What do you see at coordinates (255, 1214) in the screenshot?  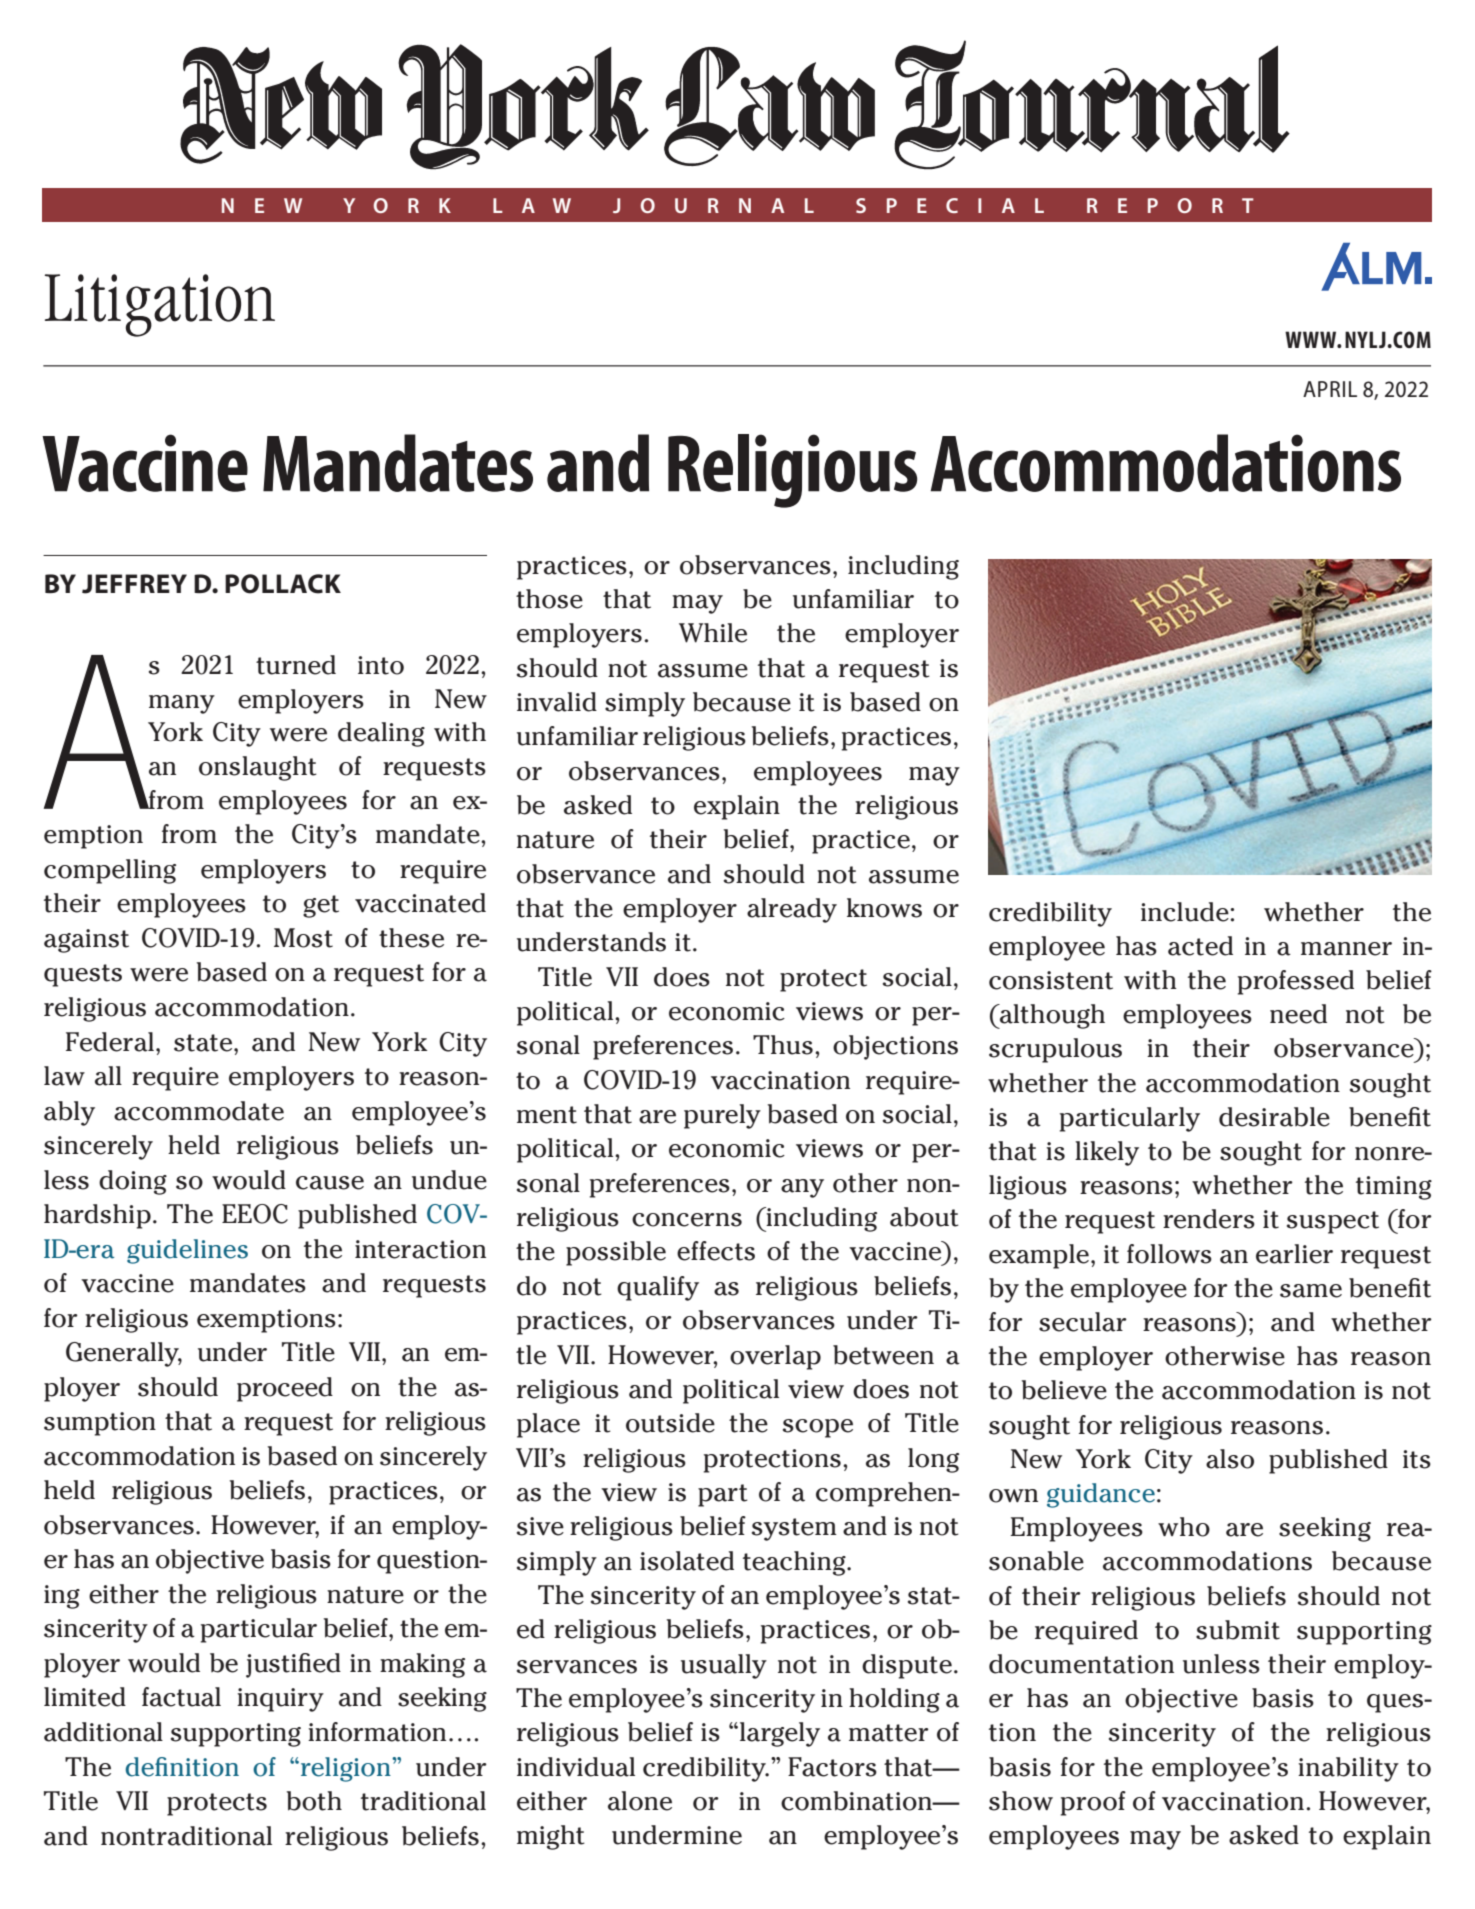 I see `EEOC` at bounding box center [255, 1214].
